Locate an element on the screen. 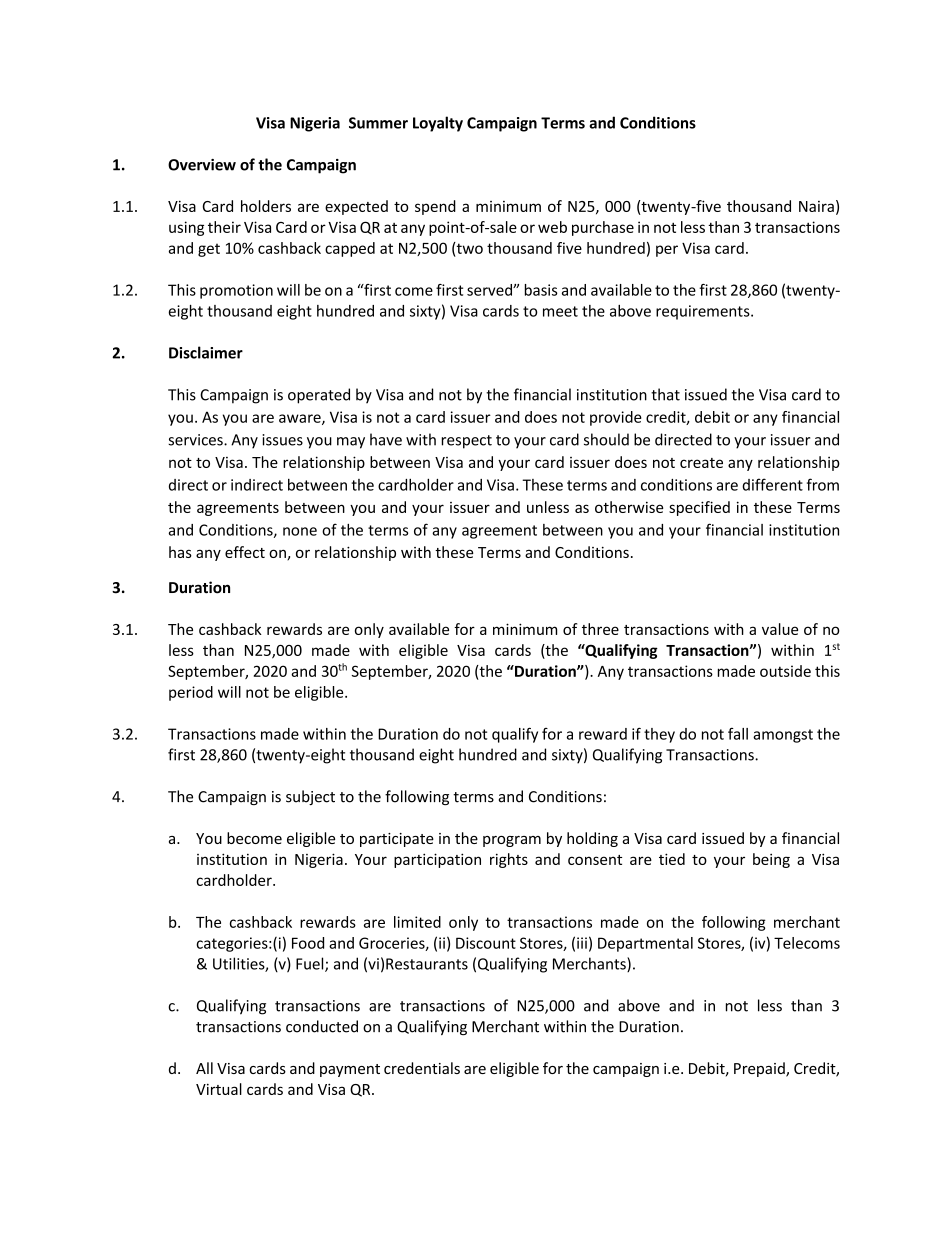 The image size is (952, 1233). respect is located at coordinates (466, 442).
